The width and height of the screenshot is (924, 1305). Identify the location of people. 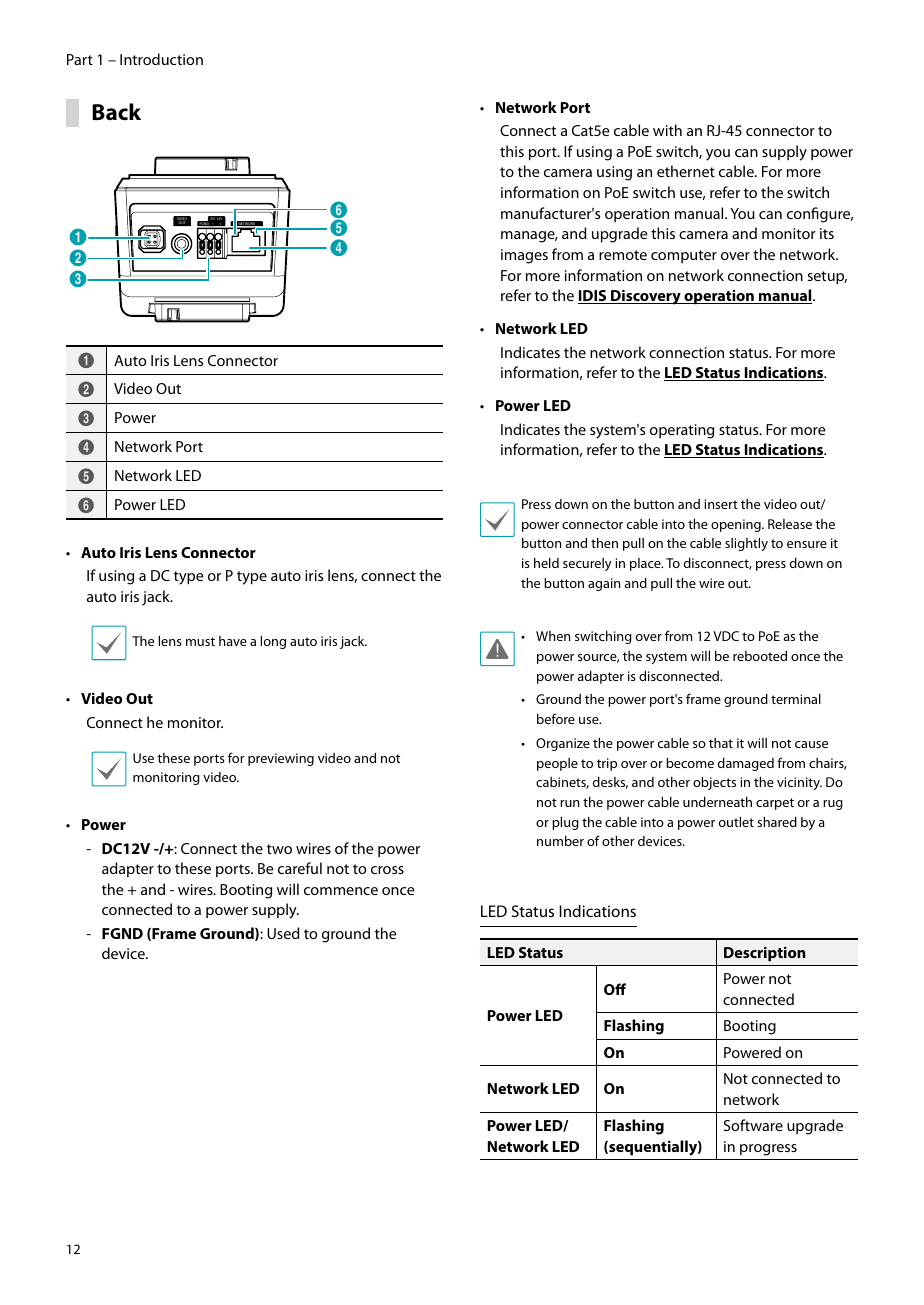
(557, 764).
